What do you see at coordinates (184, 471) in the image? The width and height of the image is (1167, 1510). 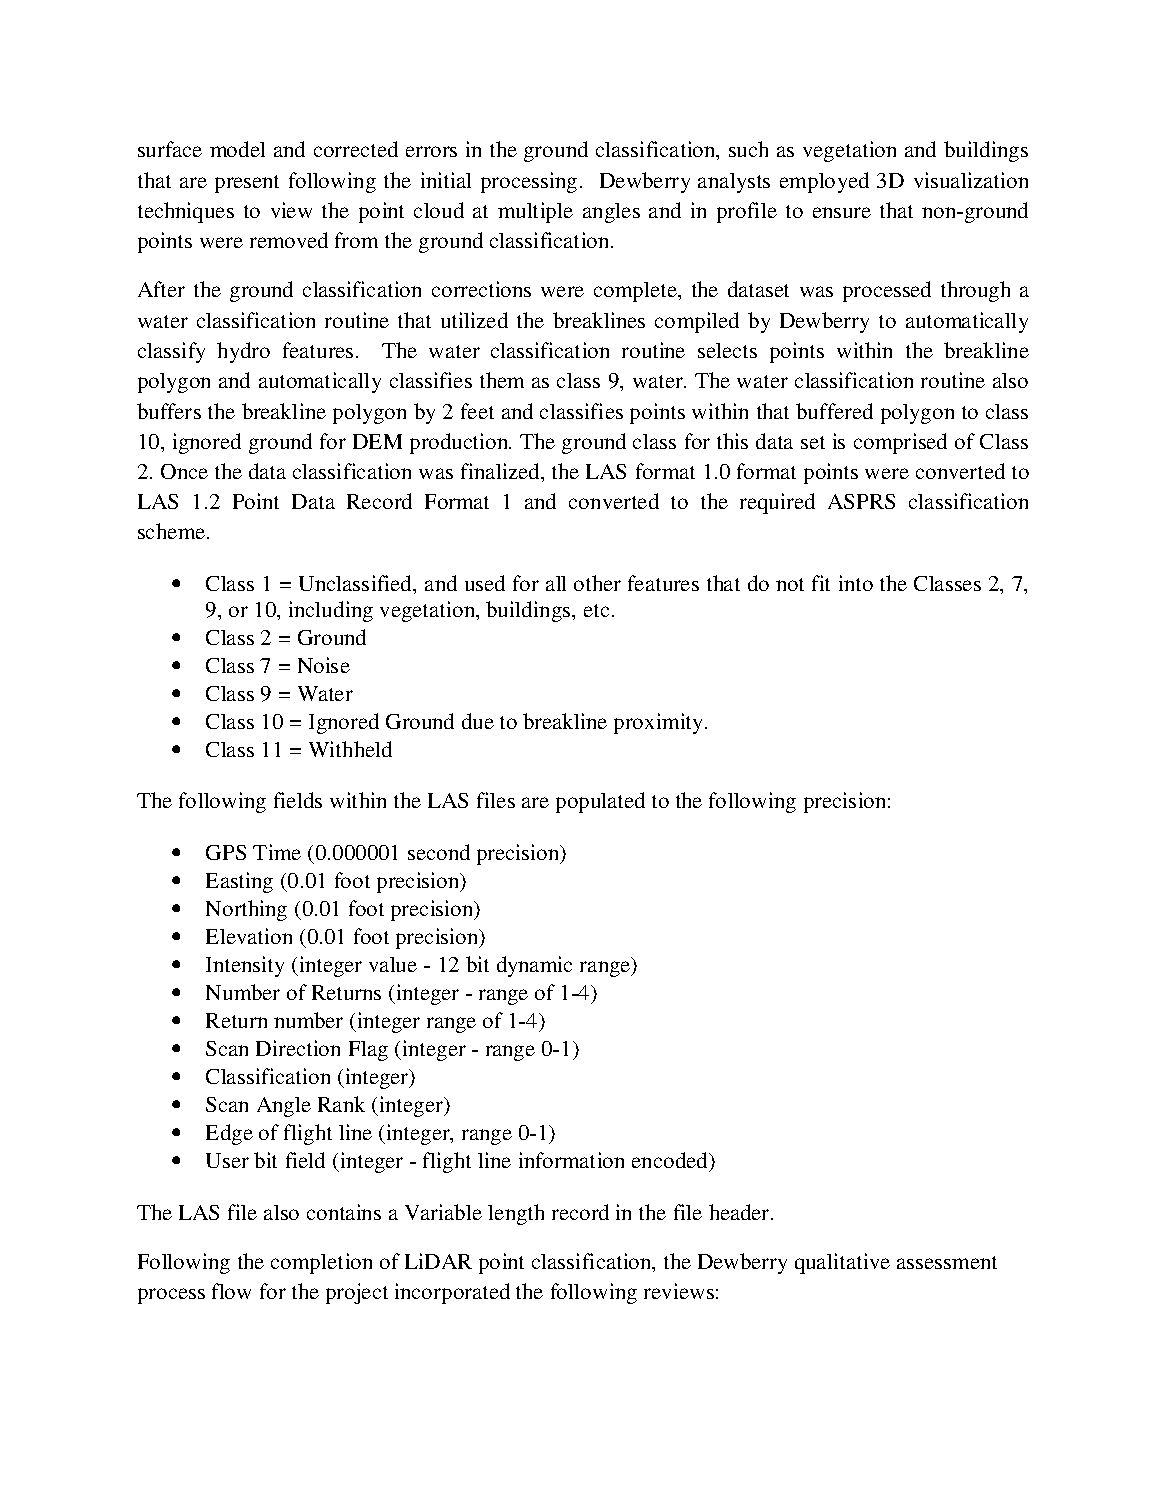 I see `Once` at bounding box center [184, 471].
